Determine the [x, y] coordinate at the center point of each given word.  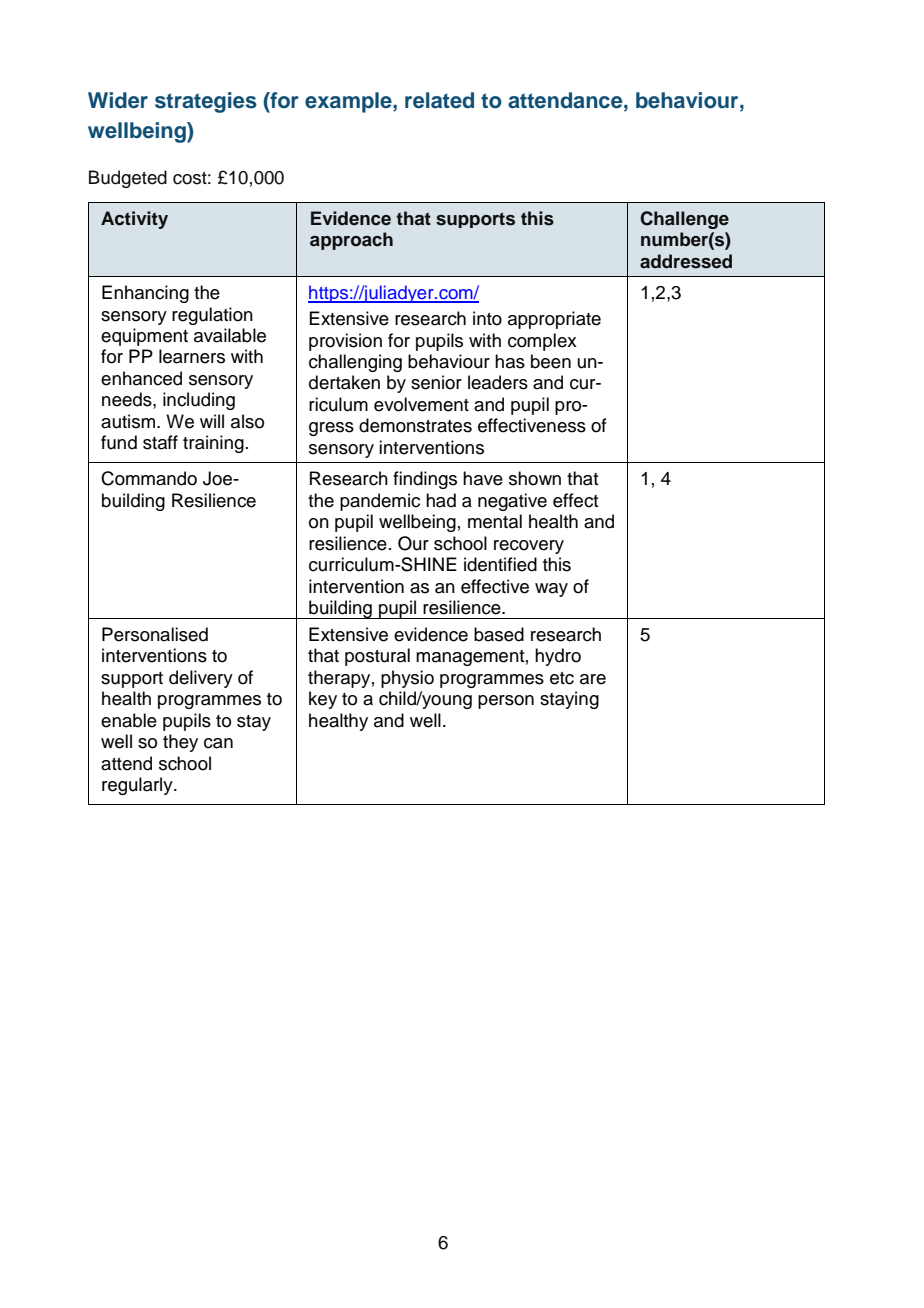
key [323, 700]
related [439, 100]
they [180, 743]
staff [160, 442]
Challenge [684, 220]
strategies [206, 102]
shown [535, 478]
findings [425, 480]
